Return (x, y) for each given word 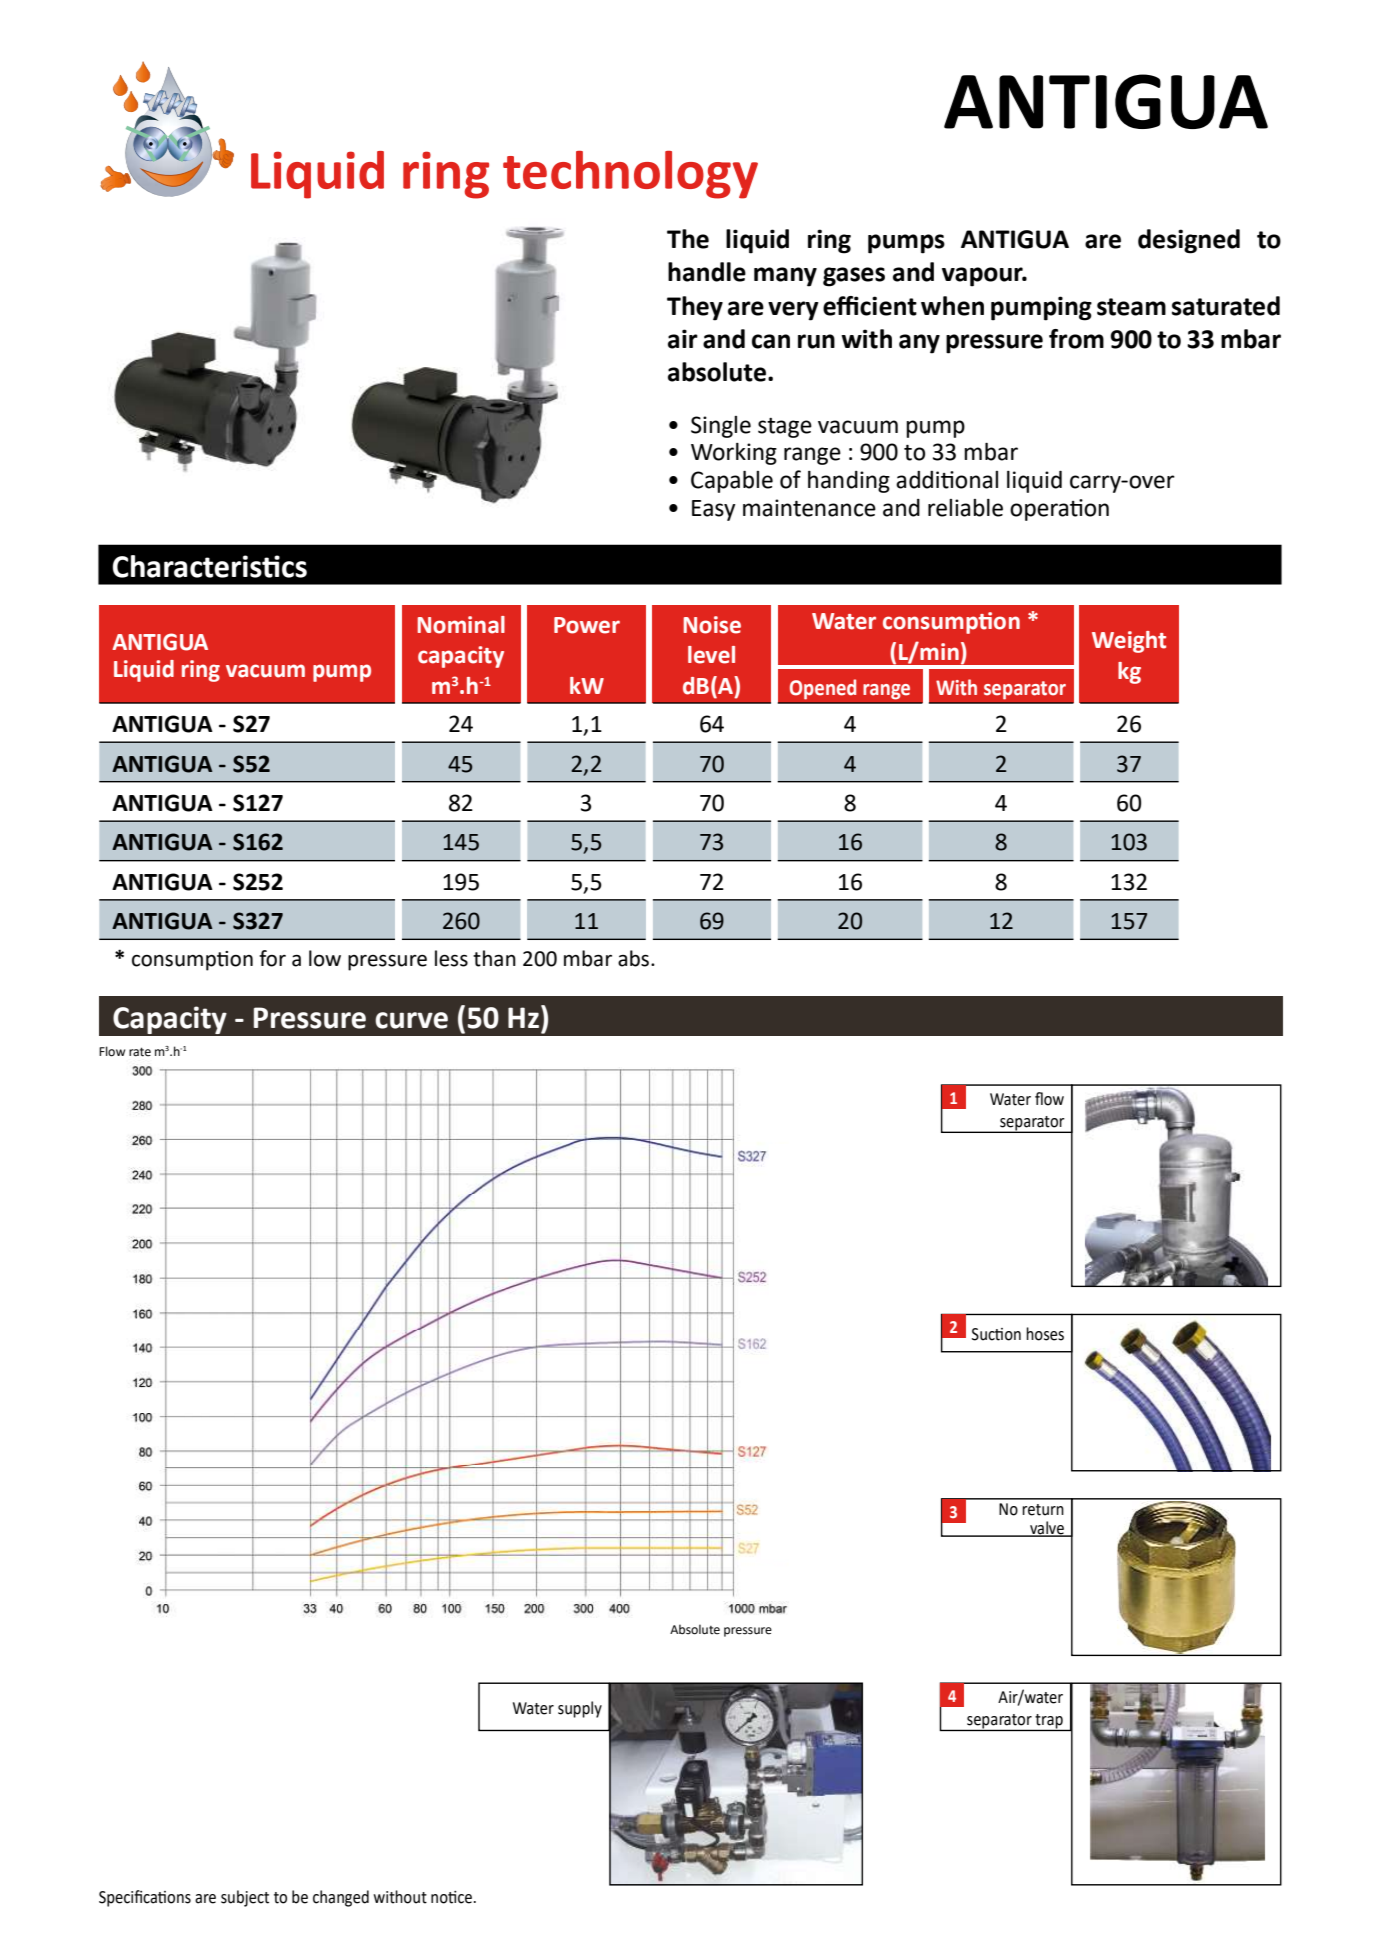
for (272, 958)
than (494, 958)
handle (707, 272)
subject (245, 1898)
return (1043, 1510)
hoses (1045, 1334)
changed (341, 1898)
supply (580, 1709)
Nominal (461, 625)
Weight (1129, 642)
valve (1047, 1528)
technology (630, 175)
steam (1131, 307)
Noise (712, 625)
